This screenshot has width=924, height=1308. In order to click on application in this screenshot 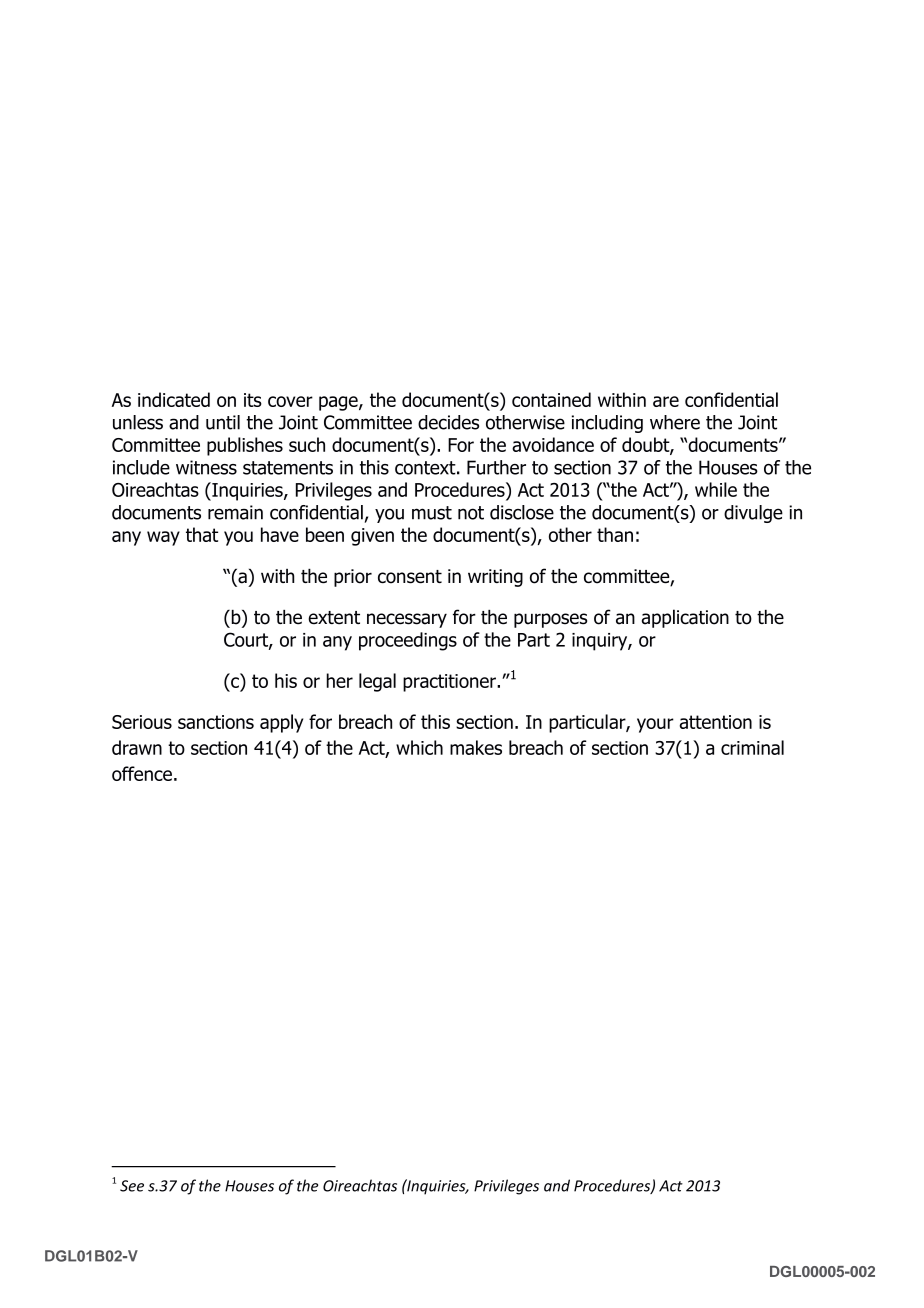, I will do `click(685, 618)`.
